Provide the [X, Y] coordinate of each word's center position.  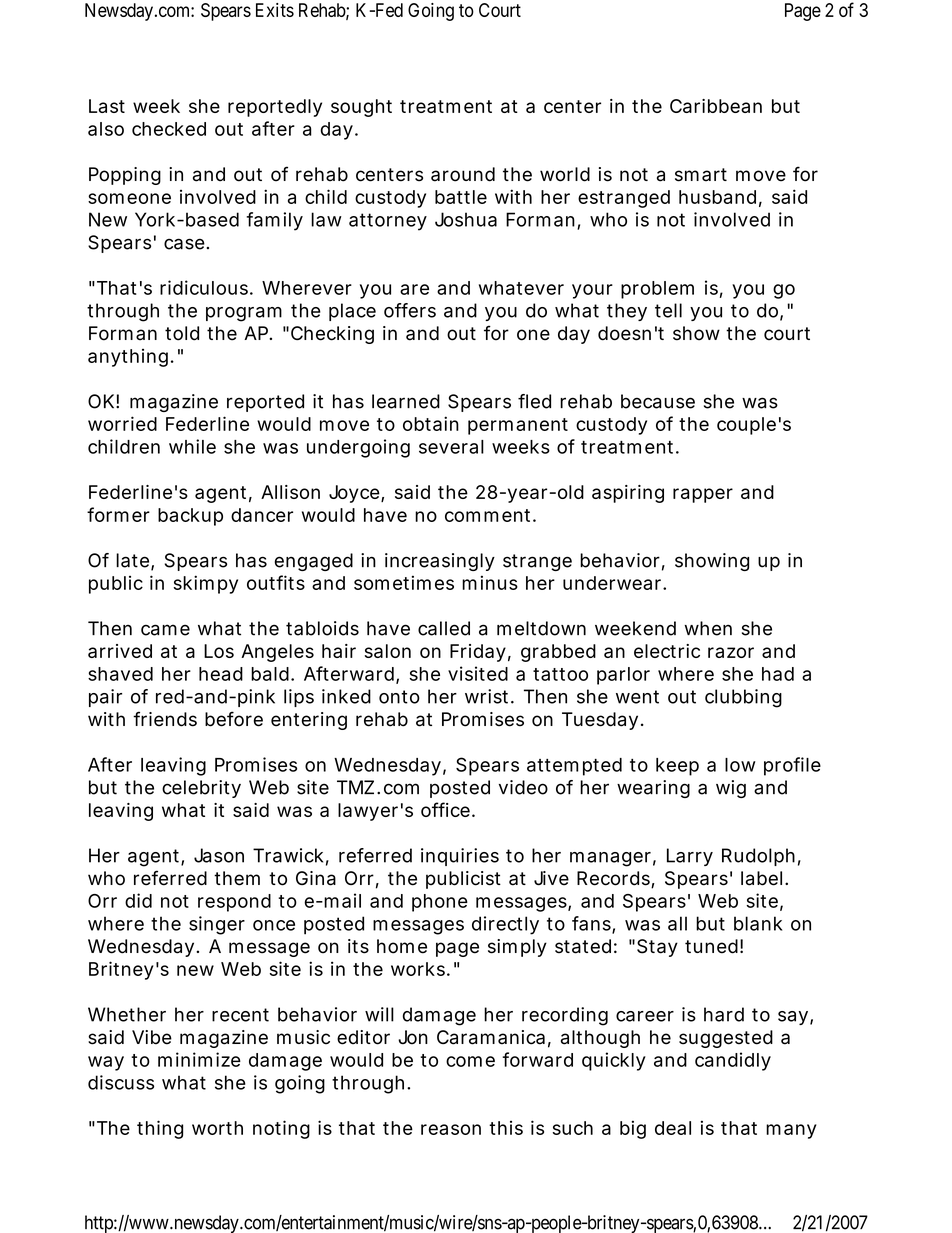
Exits [275, 10]
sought [361, 108]
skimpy [206, 584]
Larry [690, 857]
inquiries [460, 857]
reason [451, 1129]
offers [410, 310]
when [708, 628]
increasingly [440, 562]
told [182, 333]
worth [217, 1128]
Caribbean [716, 106]
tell [668, 310]
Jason [219, 855]
